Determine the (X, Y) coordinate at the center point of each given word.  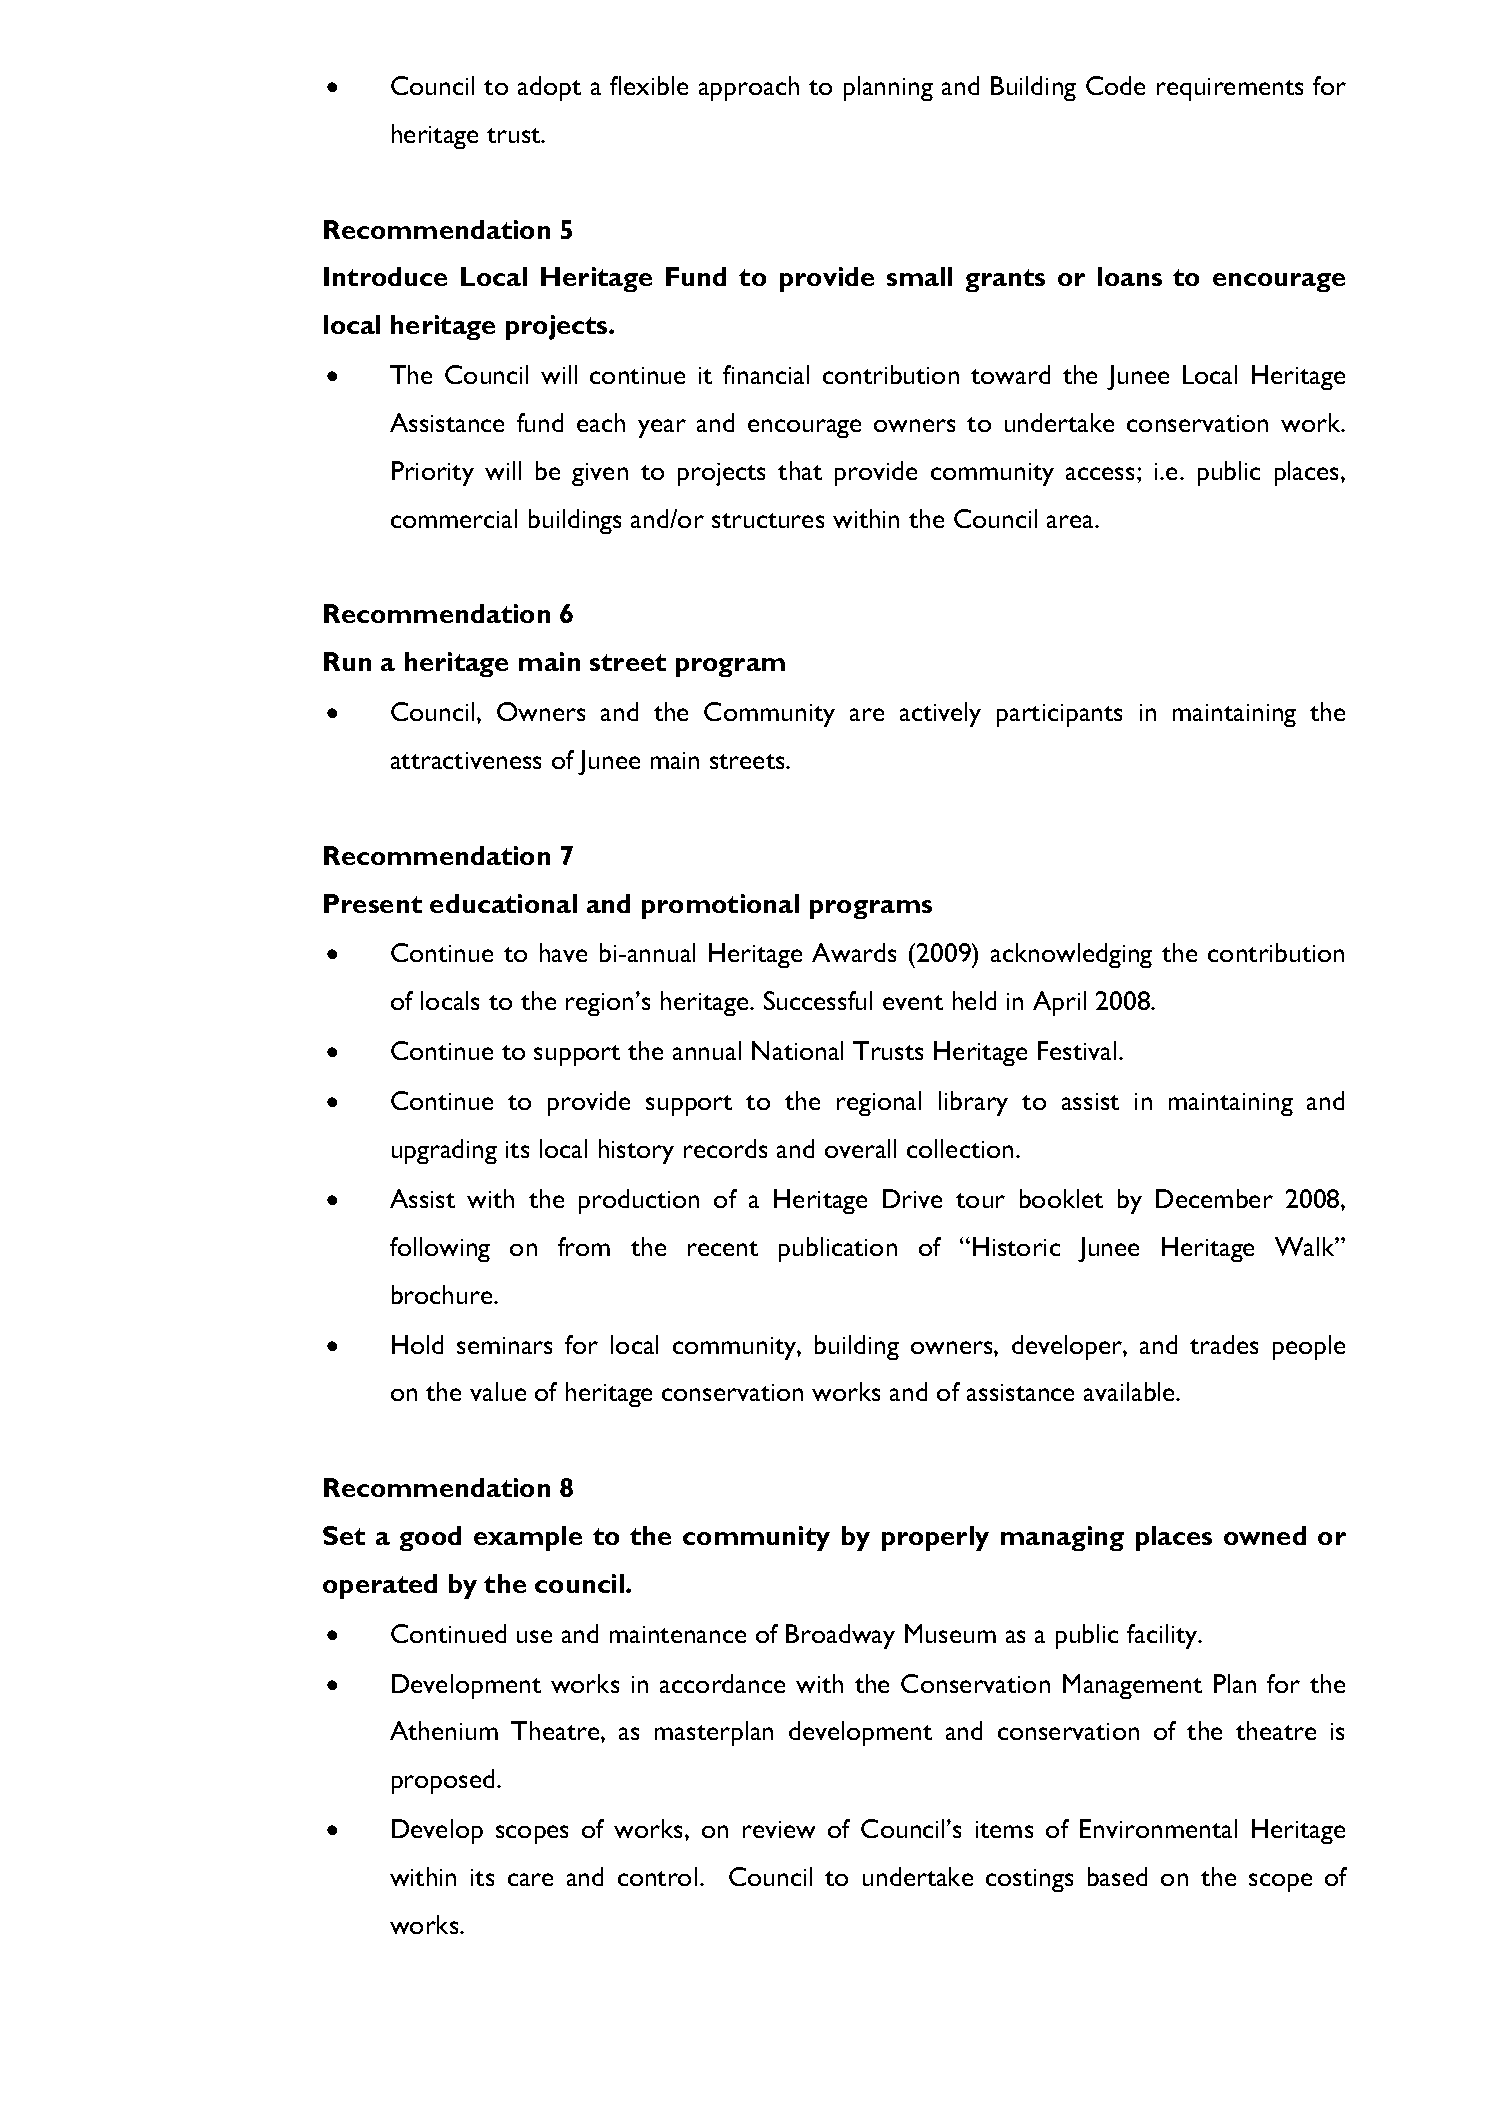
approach (749, 88)
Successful (818, 1000)
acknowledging (1071, 955)
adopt (549, 88)
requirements (1230, 89)
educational (503, 903)
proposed (443, 1781)
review (779, 1829)
